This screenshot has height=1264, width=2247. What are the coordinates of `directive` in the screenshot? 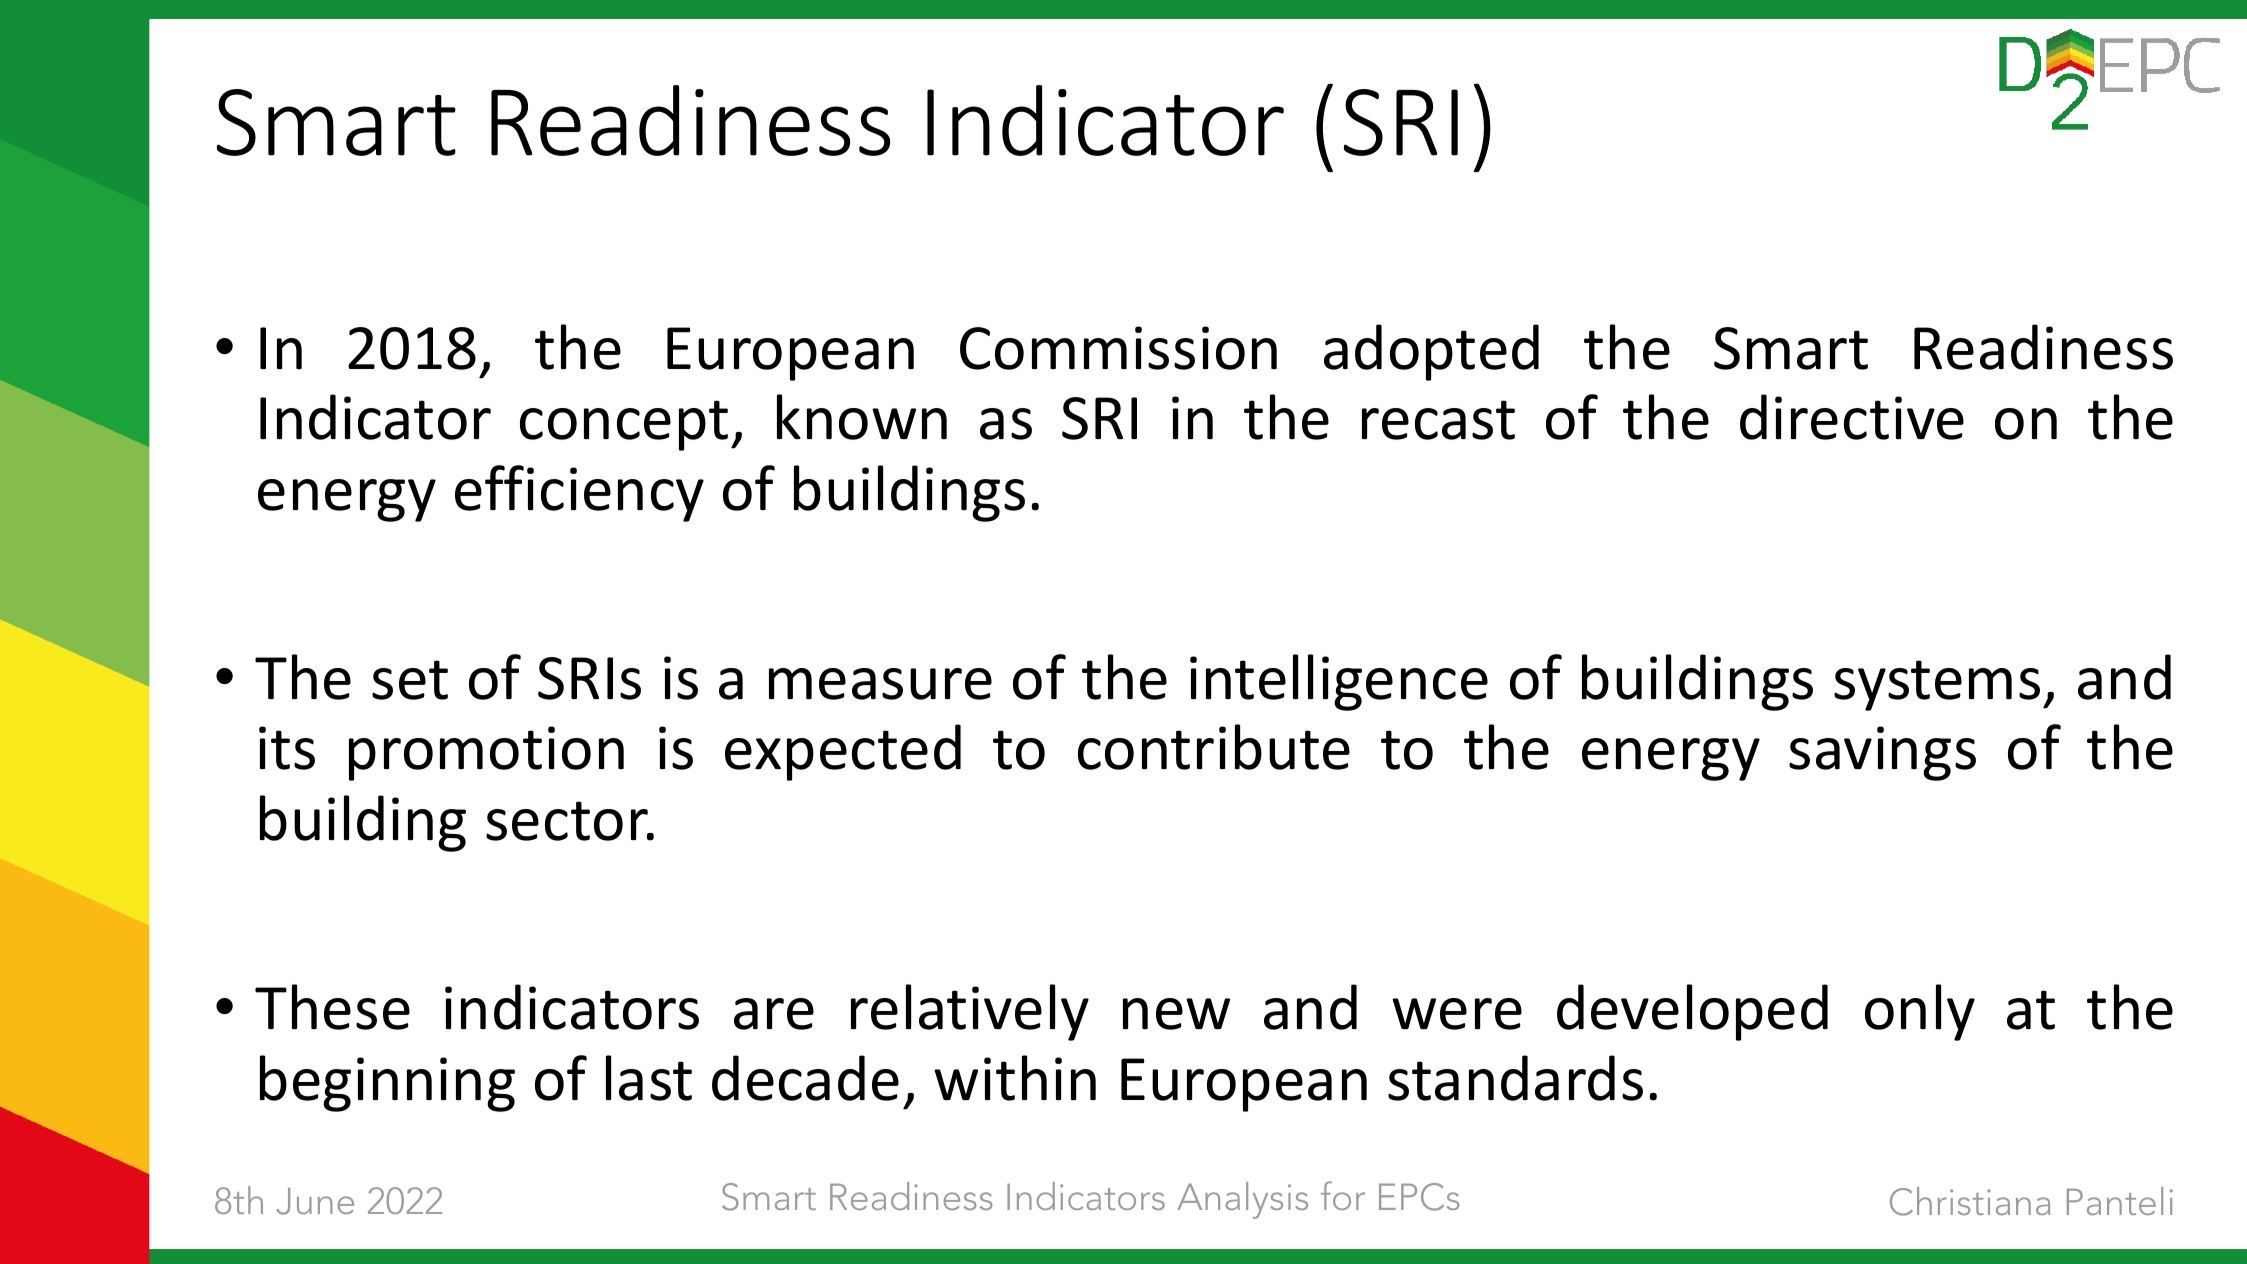 It's located at (1852, 417).
